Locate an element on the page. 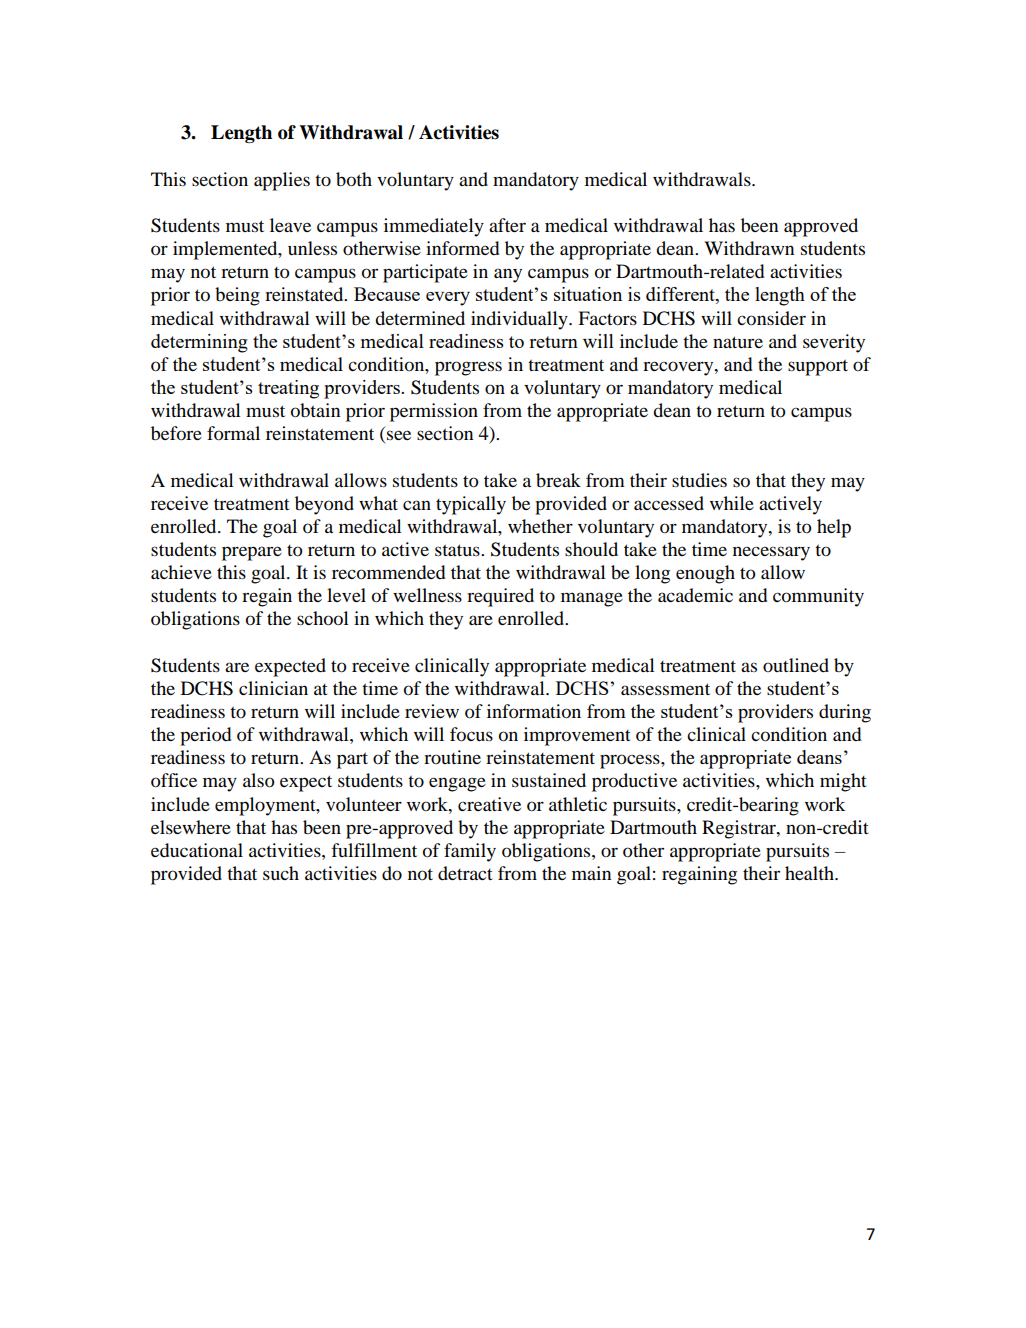 Image resolution: width=1026 pixels, height=1328 pixels. Registrar is located at coordinates (740, 829).
